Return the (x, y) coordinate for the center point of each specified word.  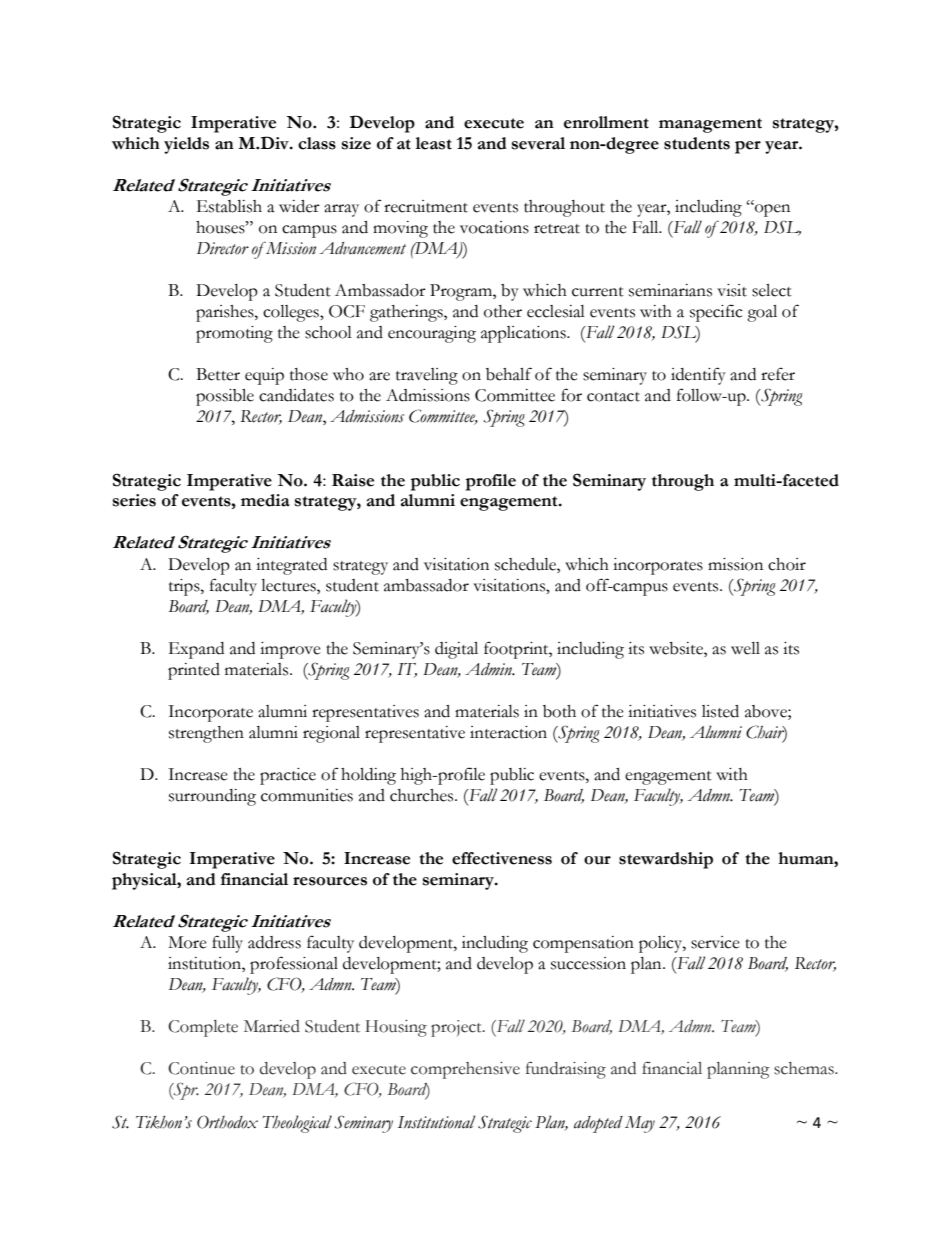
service (715, 942)
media (265, 500)
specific (716, 313)
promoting (234, 334)
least (434, 143)
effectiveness (502, 858)
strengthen (206, 734)
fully (227, 944)
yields (186, 145)
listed (720, 711)
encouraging (432, 334)
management (710, 125)
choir (787, 564)
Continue (201, 1068)
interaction (508, 732)
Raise (353, 480)
